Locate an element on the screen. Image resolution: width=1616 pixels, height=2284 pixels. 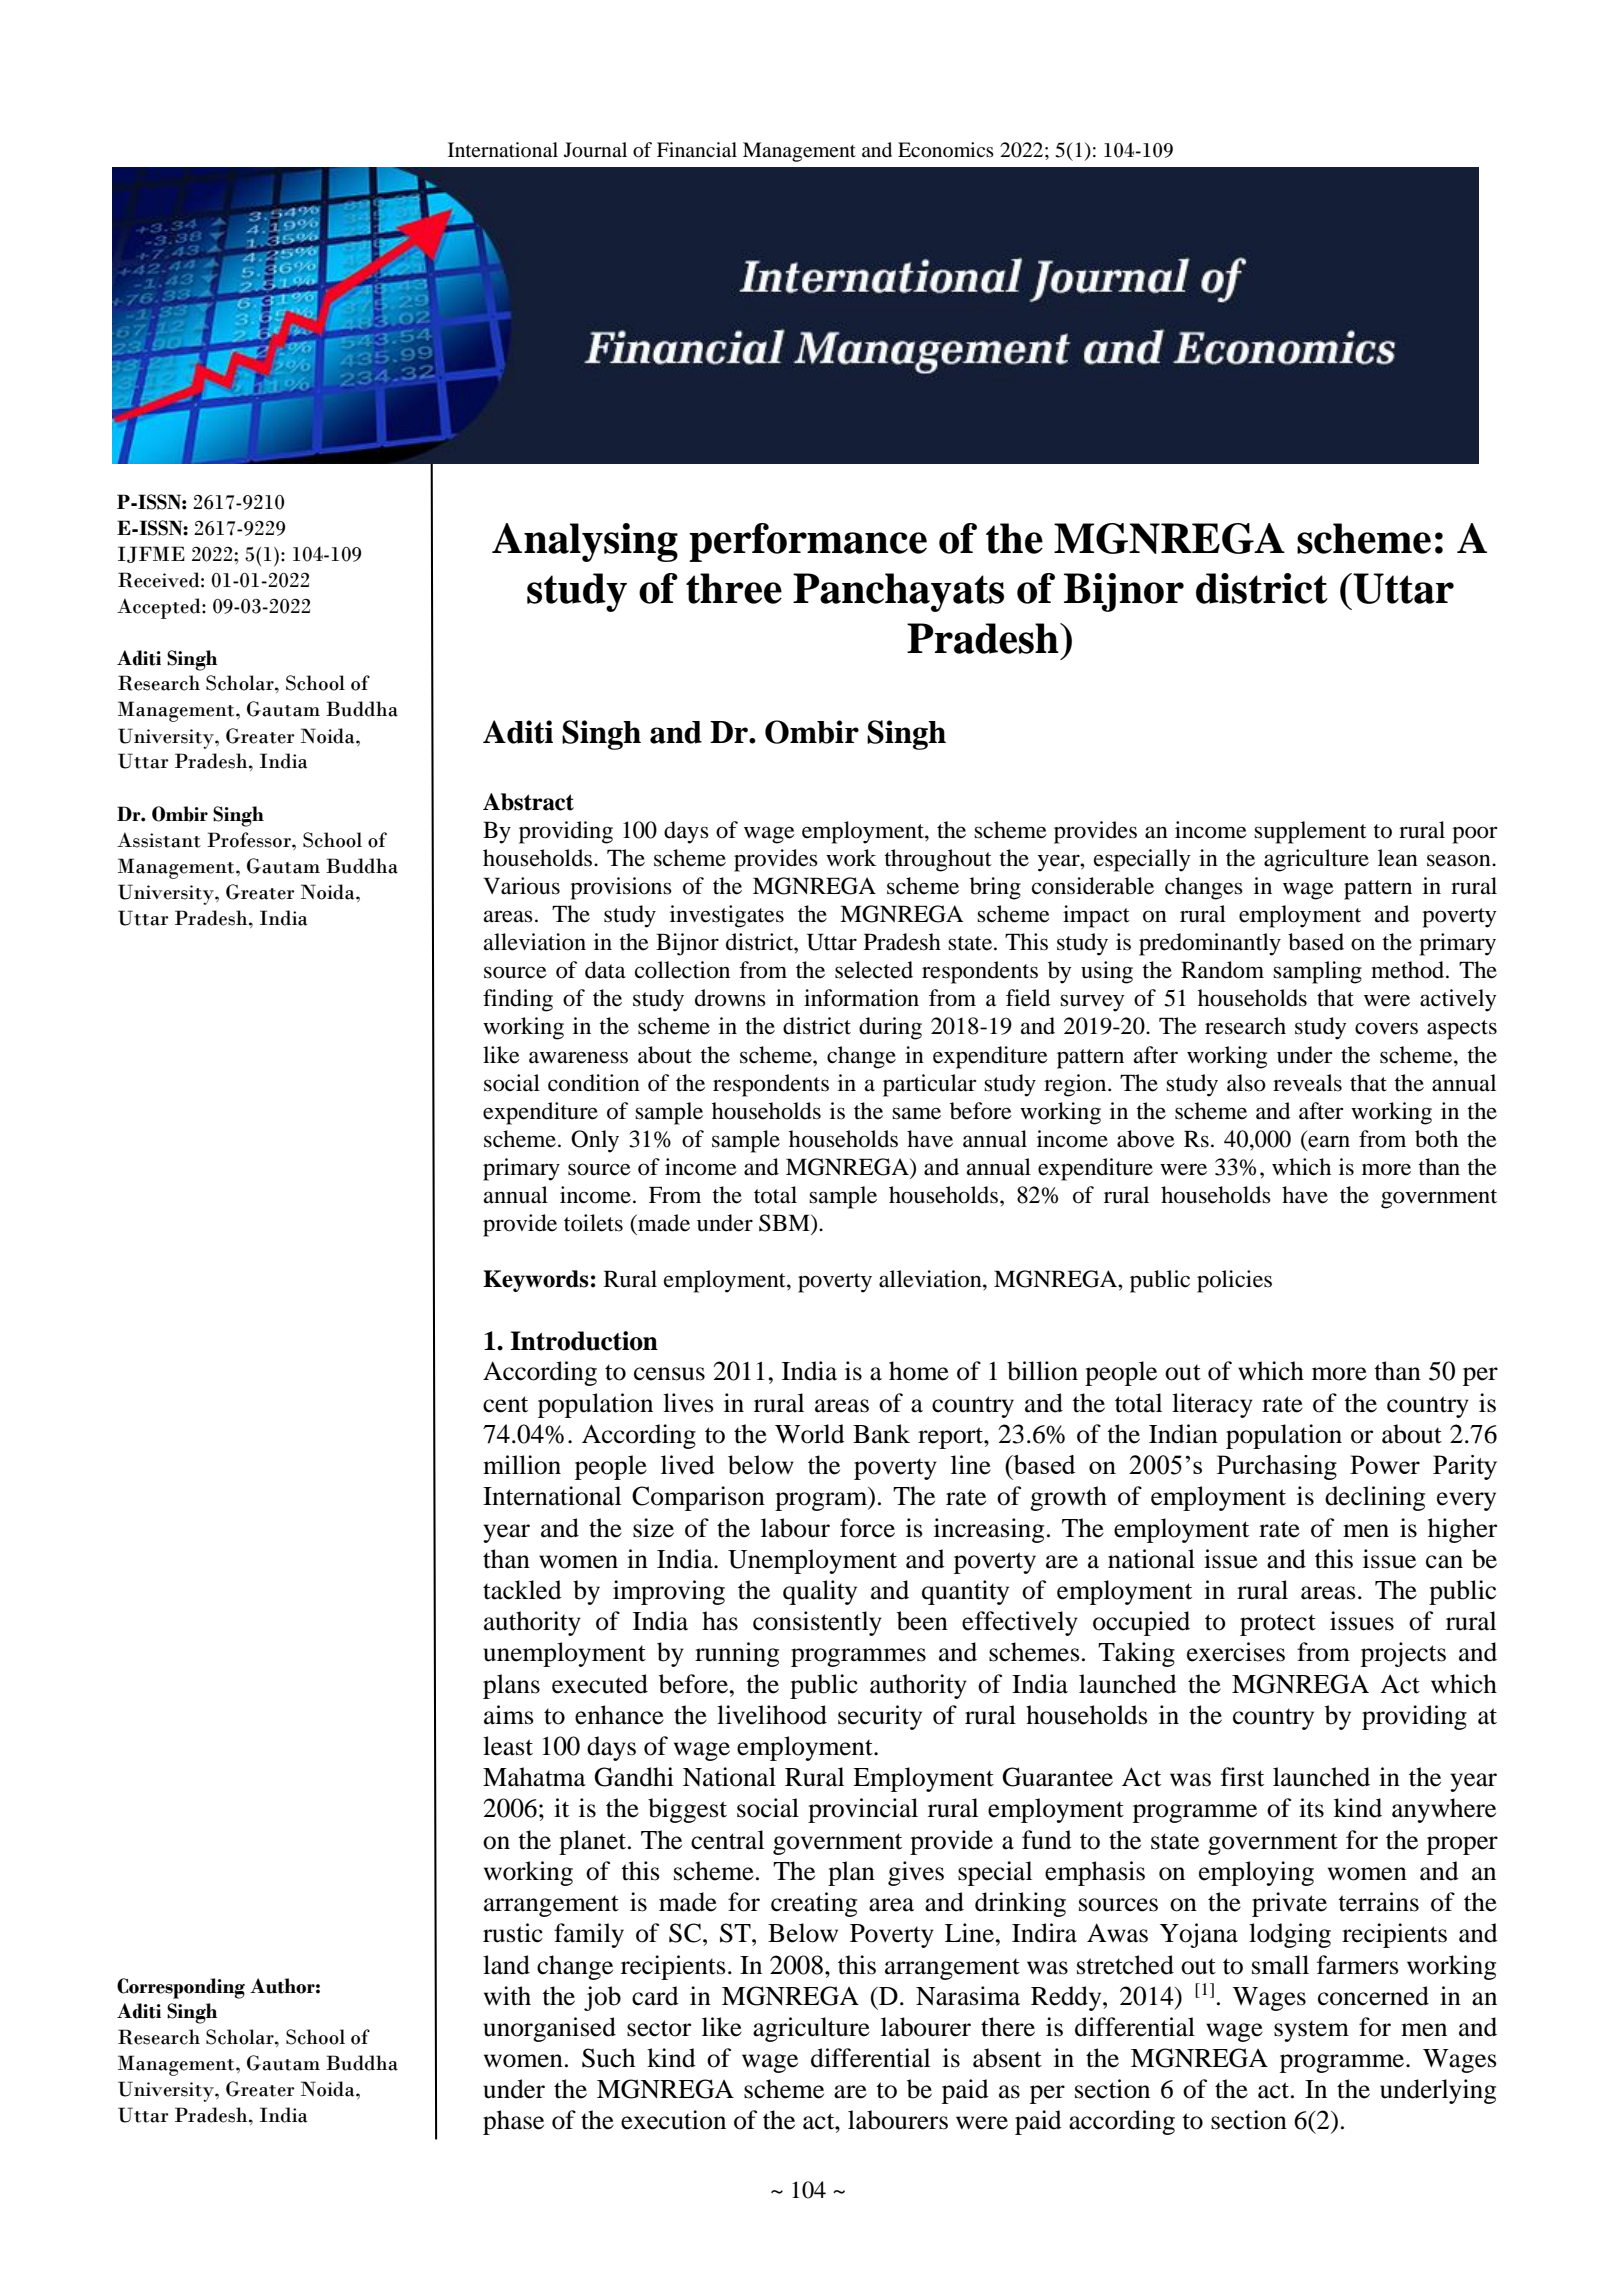
protect is located at coordinates (1278, 1625).
